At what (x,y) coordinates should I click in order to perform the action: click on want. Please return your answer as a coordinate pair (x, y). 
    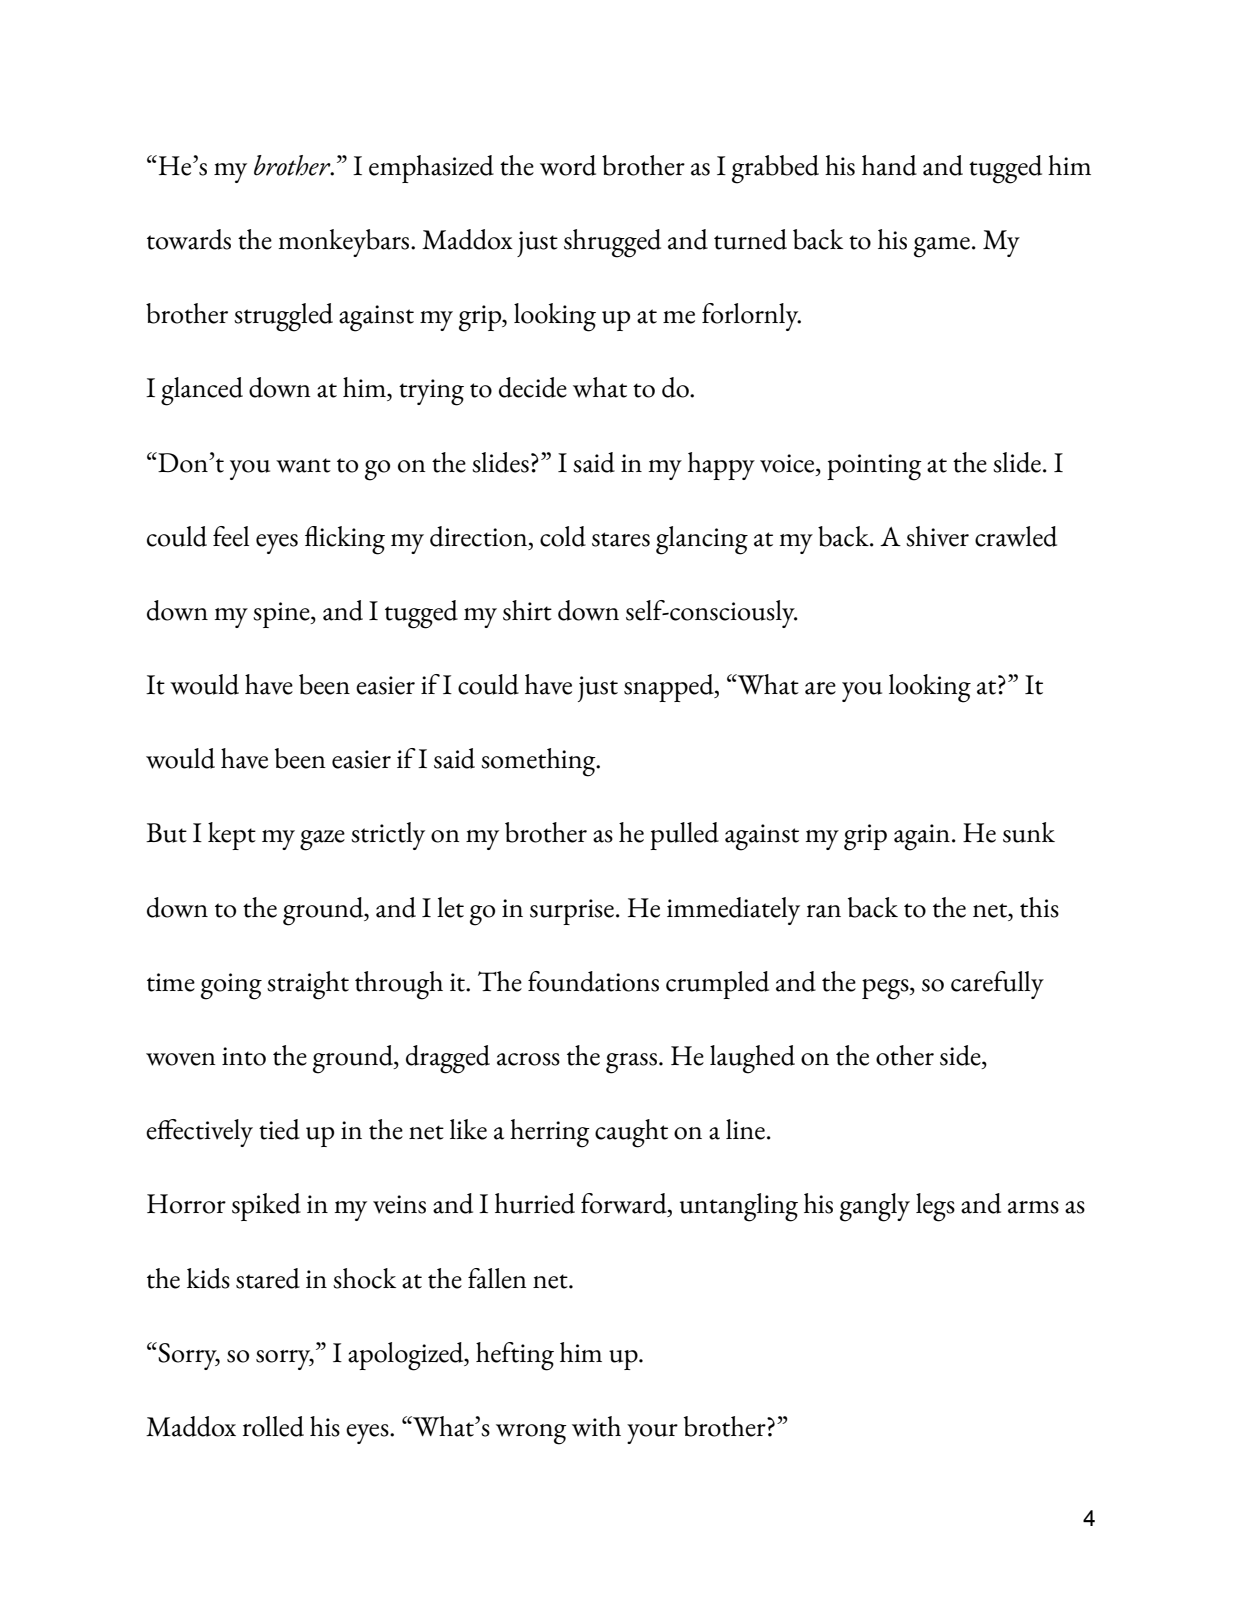
    Looking at the image, I should click on (303, 465).
